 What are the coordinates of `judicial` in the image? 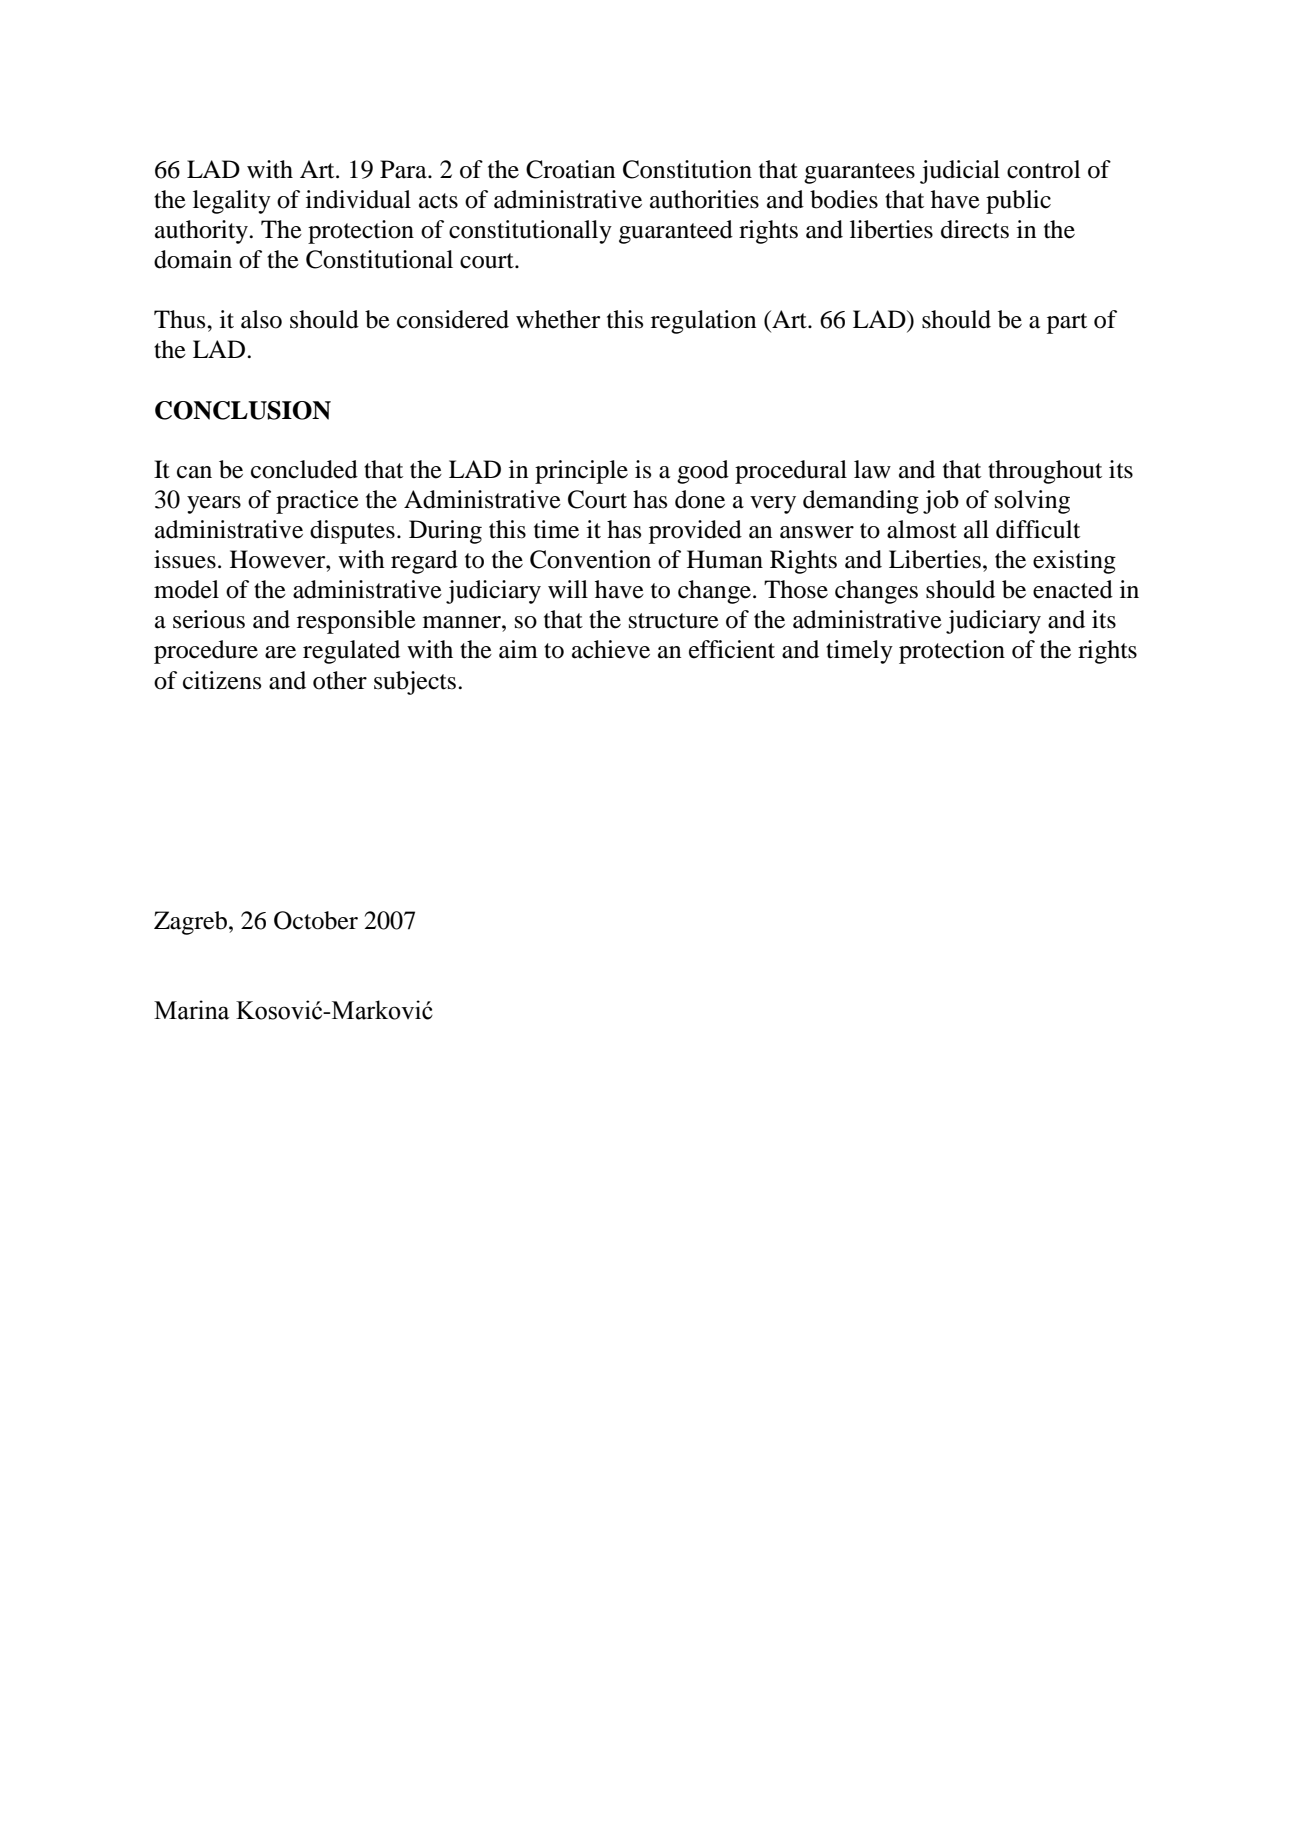 It's located at (960, 172).
